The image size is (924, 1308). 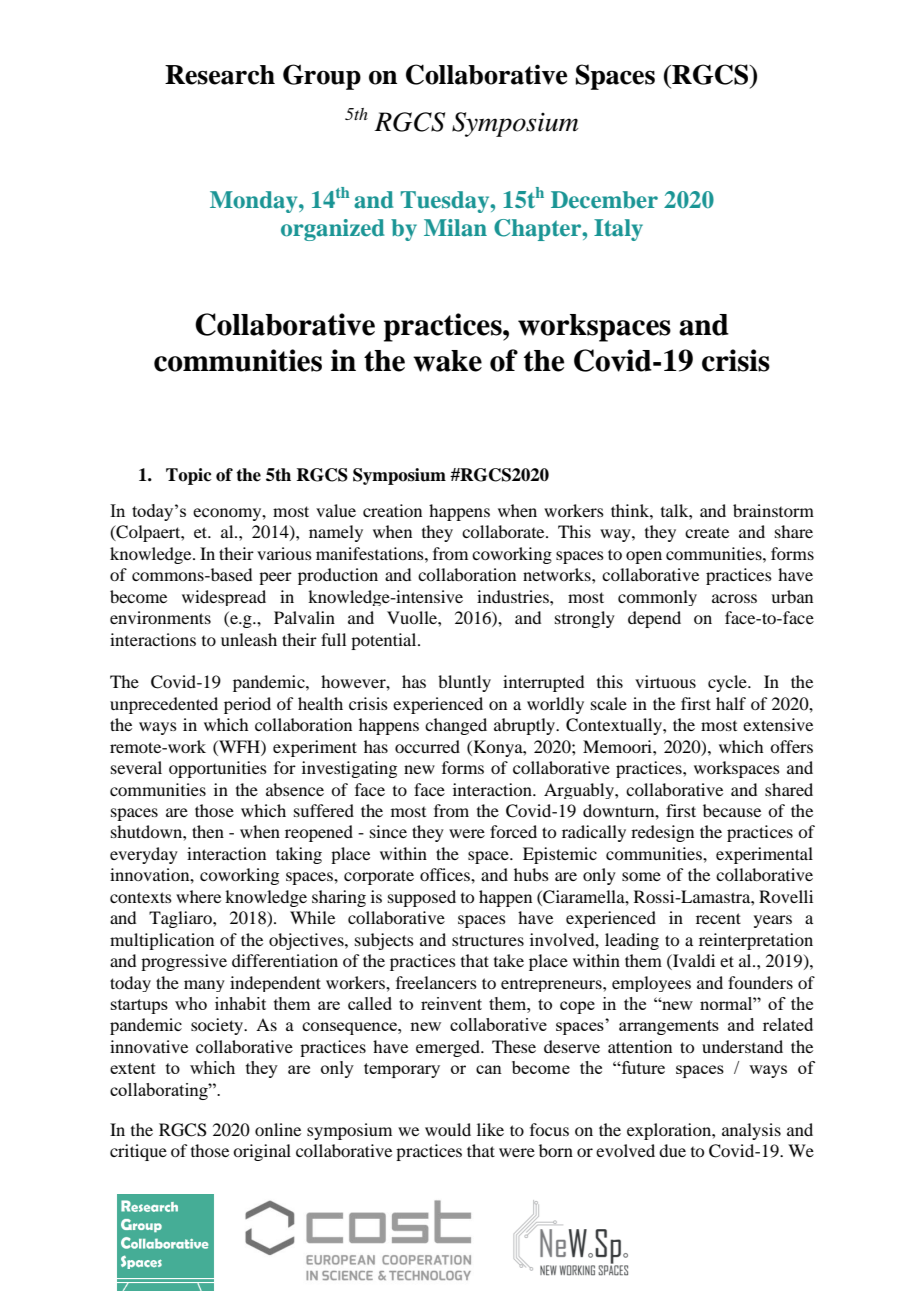 I want to click on half, so click(x=731, y=703).
